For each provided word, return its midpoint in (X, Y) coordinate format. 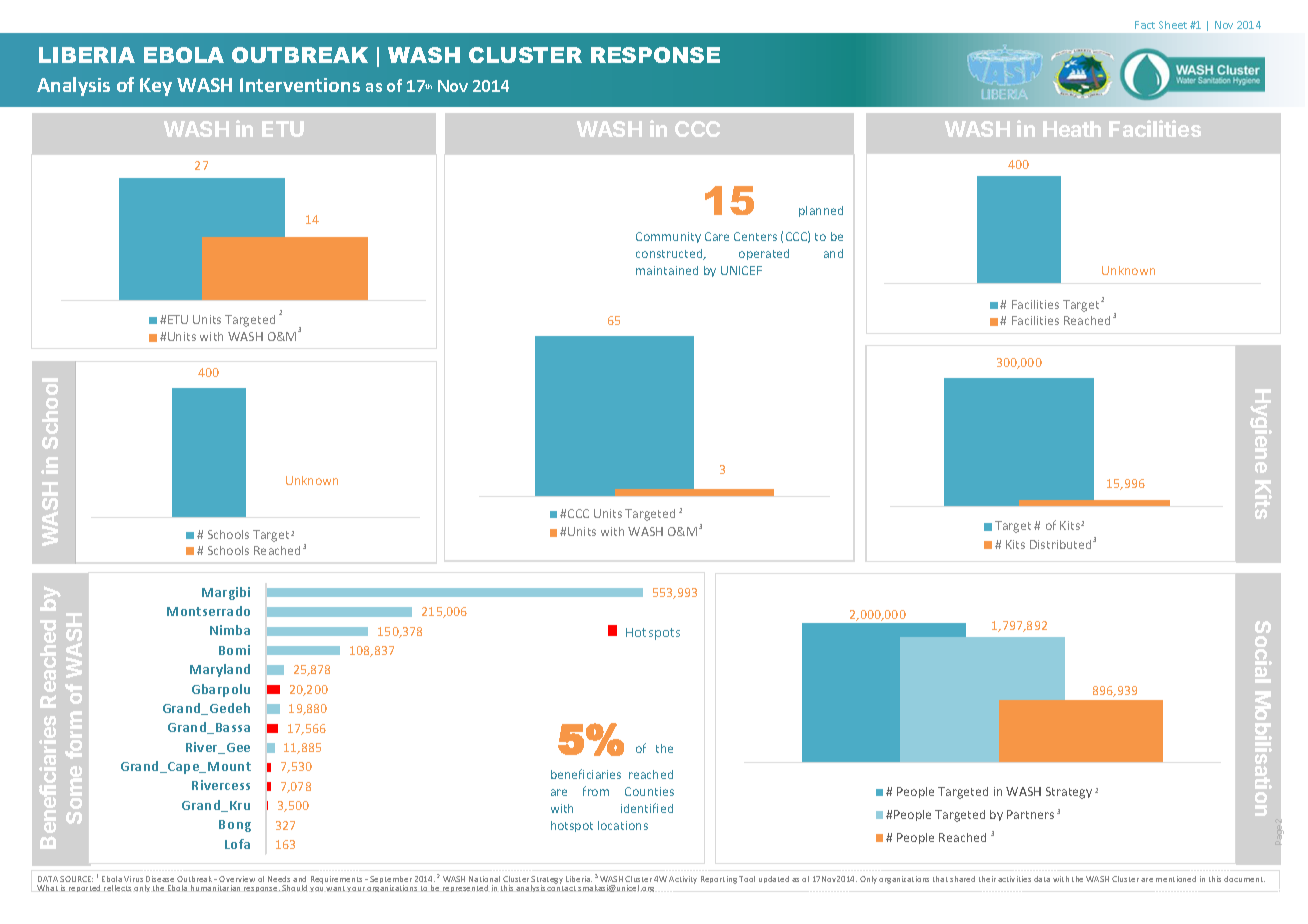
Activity (683, 880)
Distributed (1062, 544)
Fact (1145, 25)
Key (156, 87)
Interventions (300, 85)
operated (764, 254)
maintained (667, 270)
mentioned (1176, 879)
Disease (160, 879)
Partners (1030, 814)
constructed (670, 254)
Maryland (220, 670)
